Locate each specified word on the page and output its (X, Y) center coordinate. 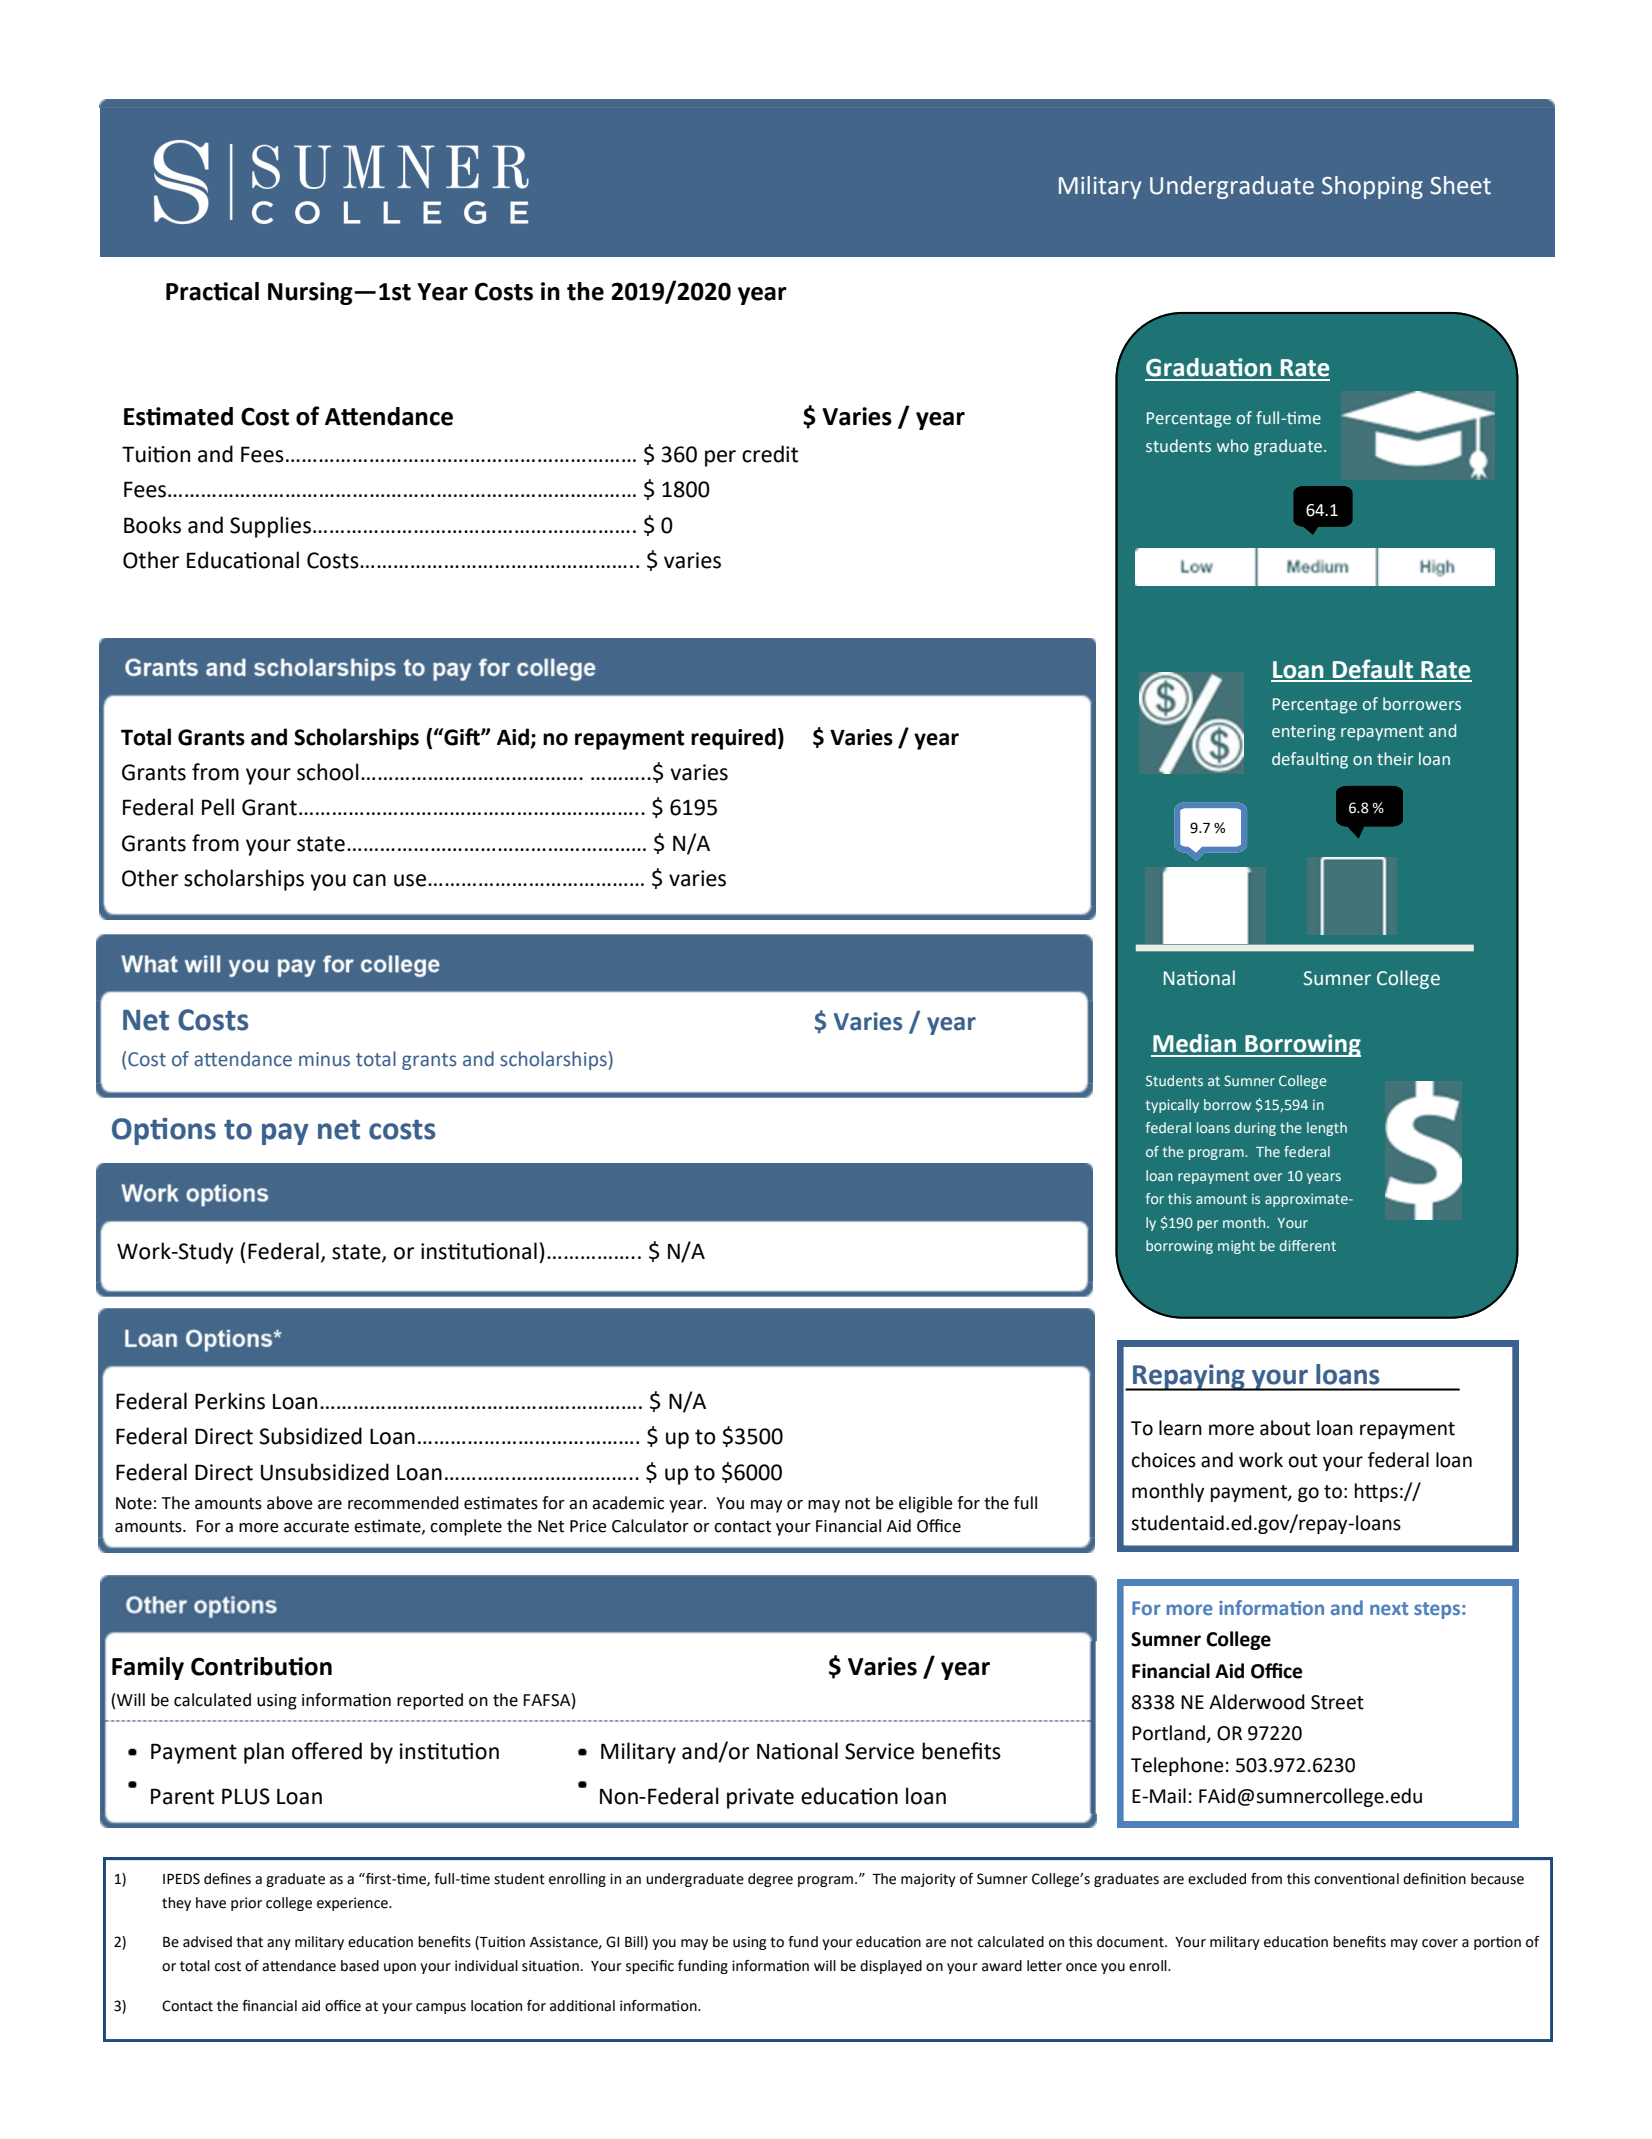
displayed (891, 1967)
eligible (926, 1504)
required (733, 739)
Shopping (1372, 187)
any (279, 1944)
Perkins (230, 1401)
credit (770, 454)
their (1395, 758)
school (328, 772)
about (1285, 1428)
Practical (212, 291)
